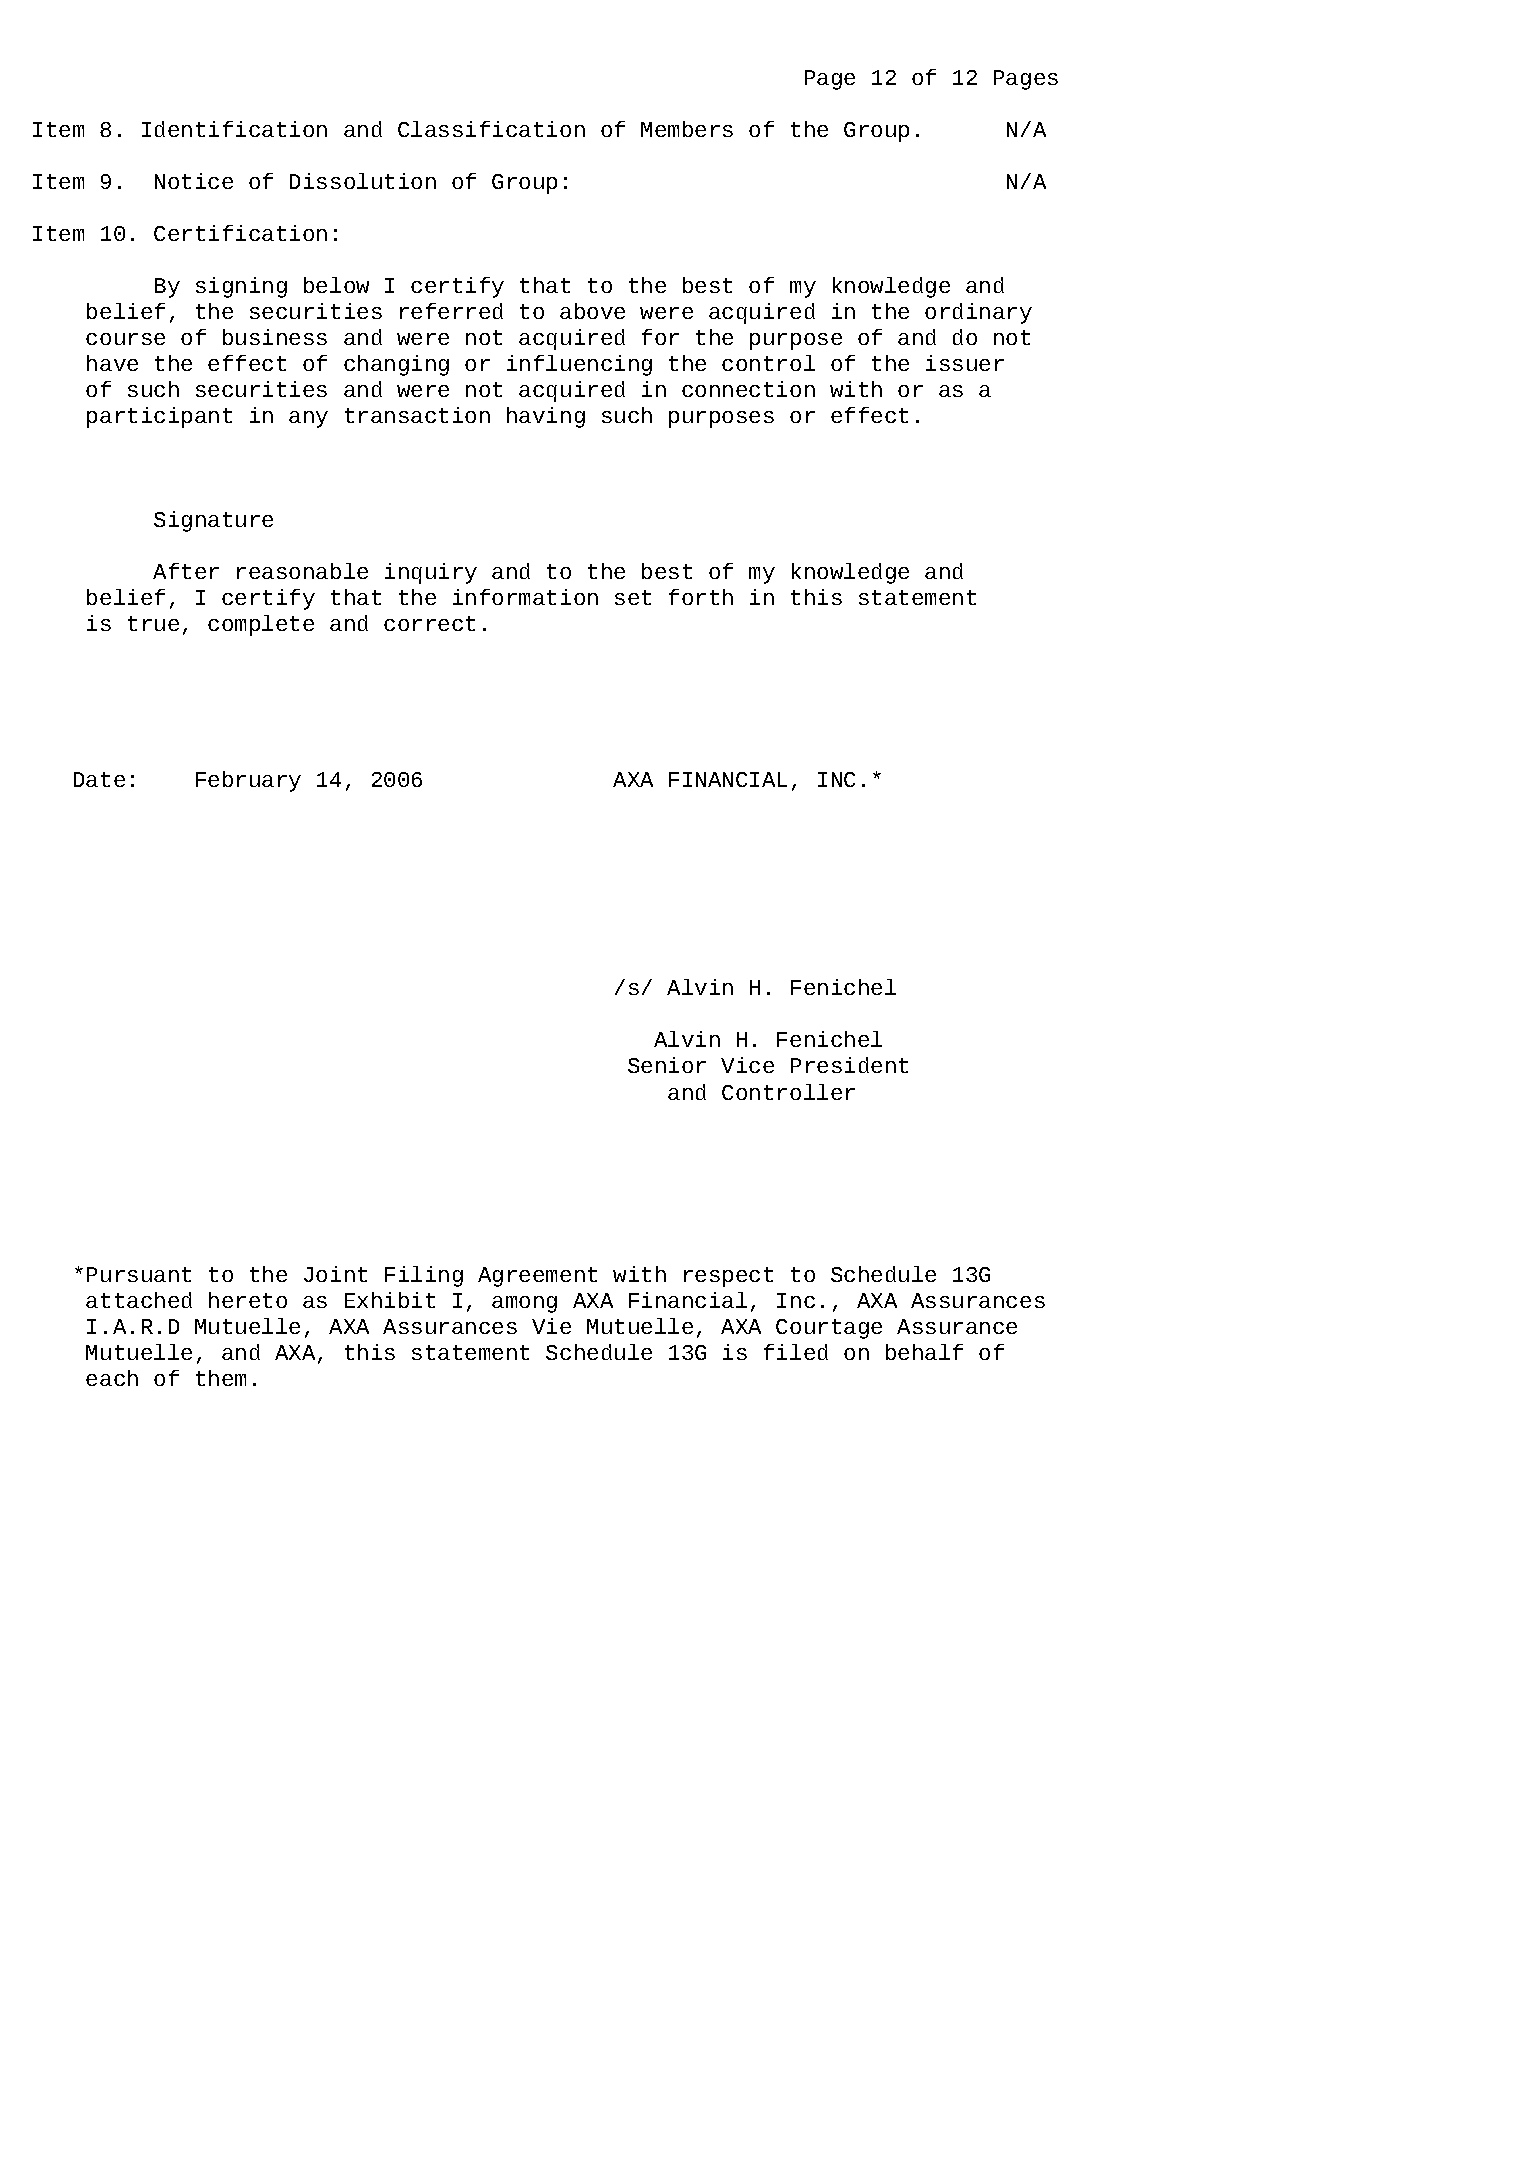 The image size is (1528, 2162). What do you see at coordinates (221, 1378) in the screenshot?
I see `them` at bounding box center [221, 1378].
